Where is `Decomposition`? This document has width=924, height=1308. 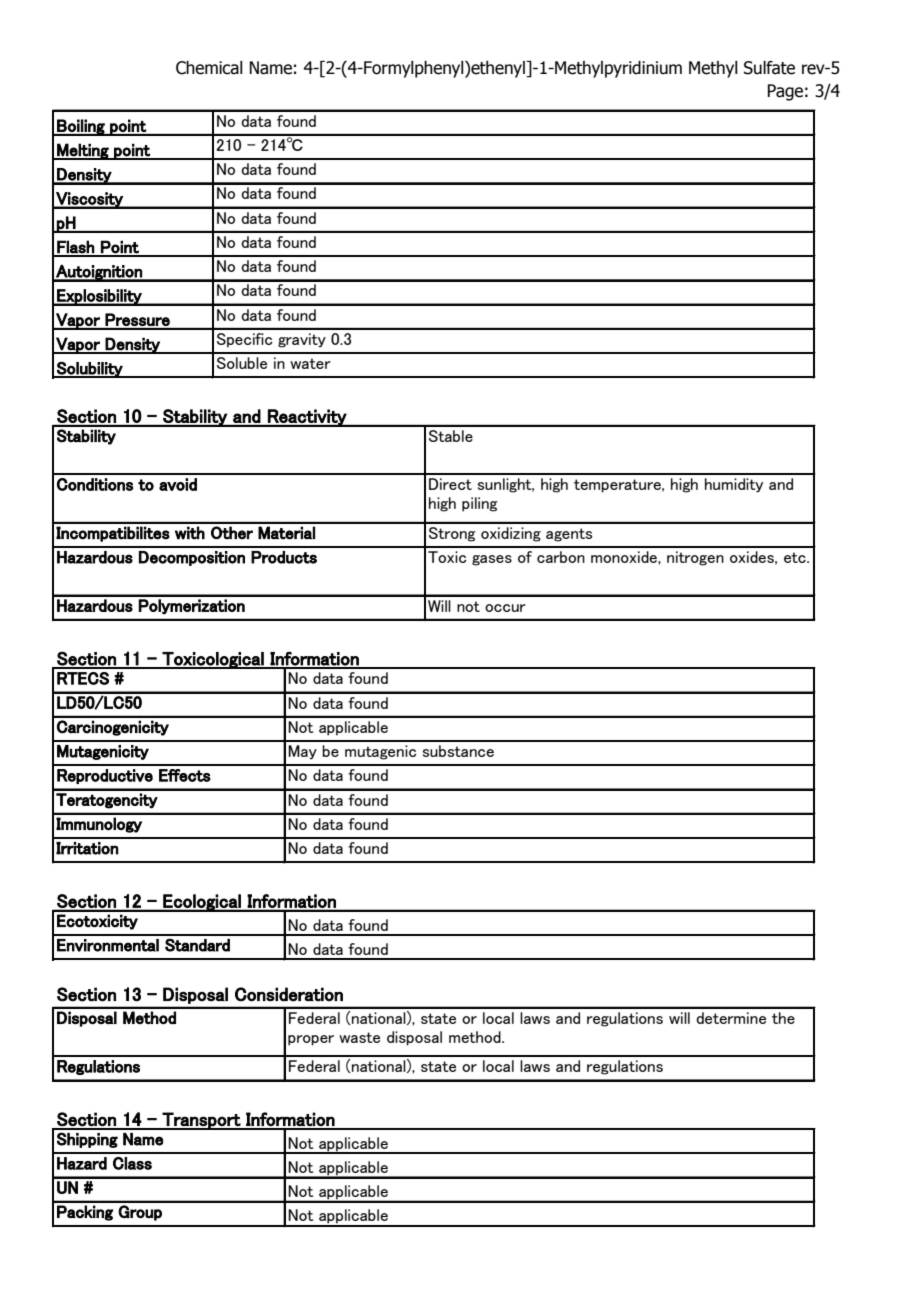
Decomposition is located at coordinates (192, 558).
